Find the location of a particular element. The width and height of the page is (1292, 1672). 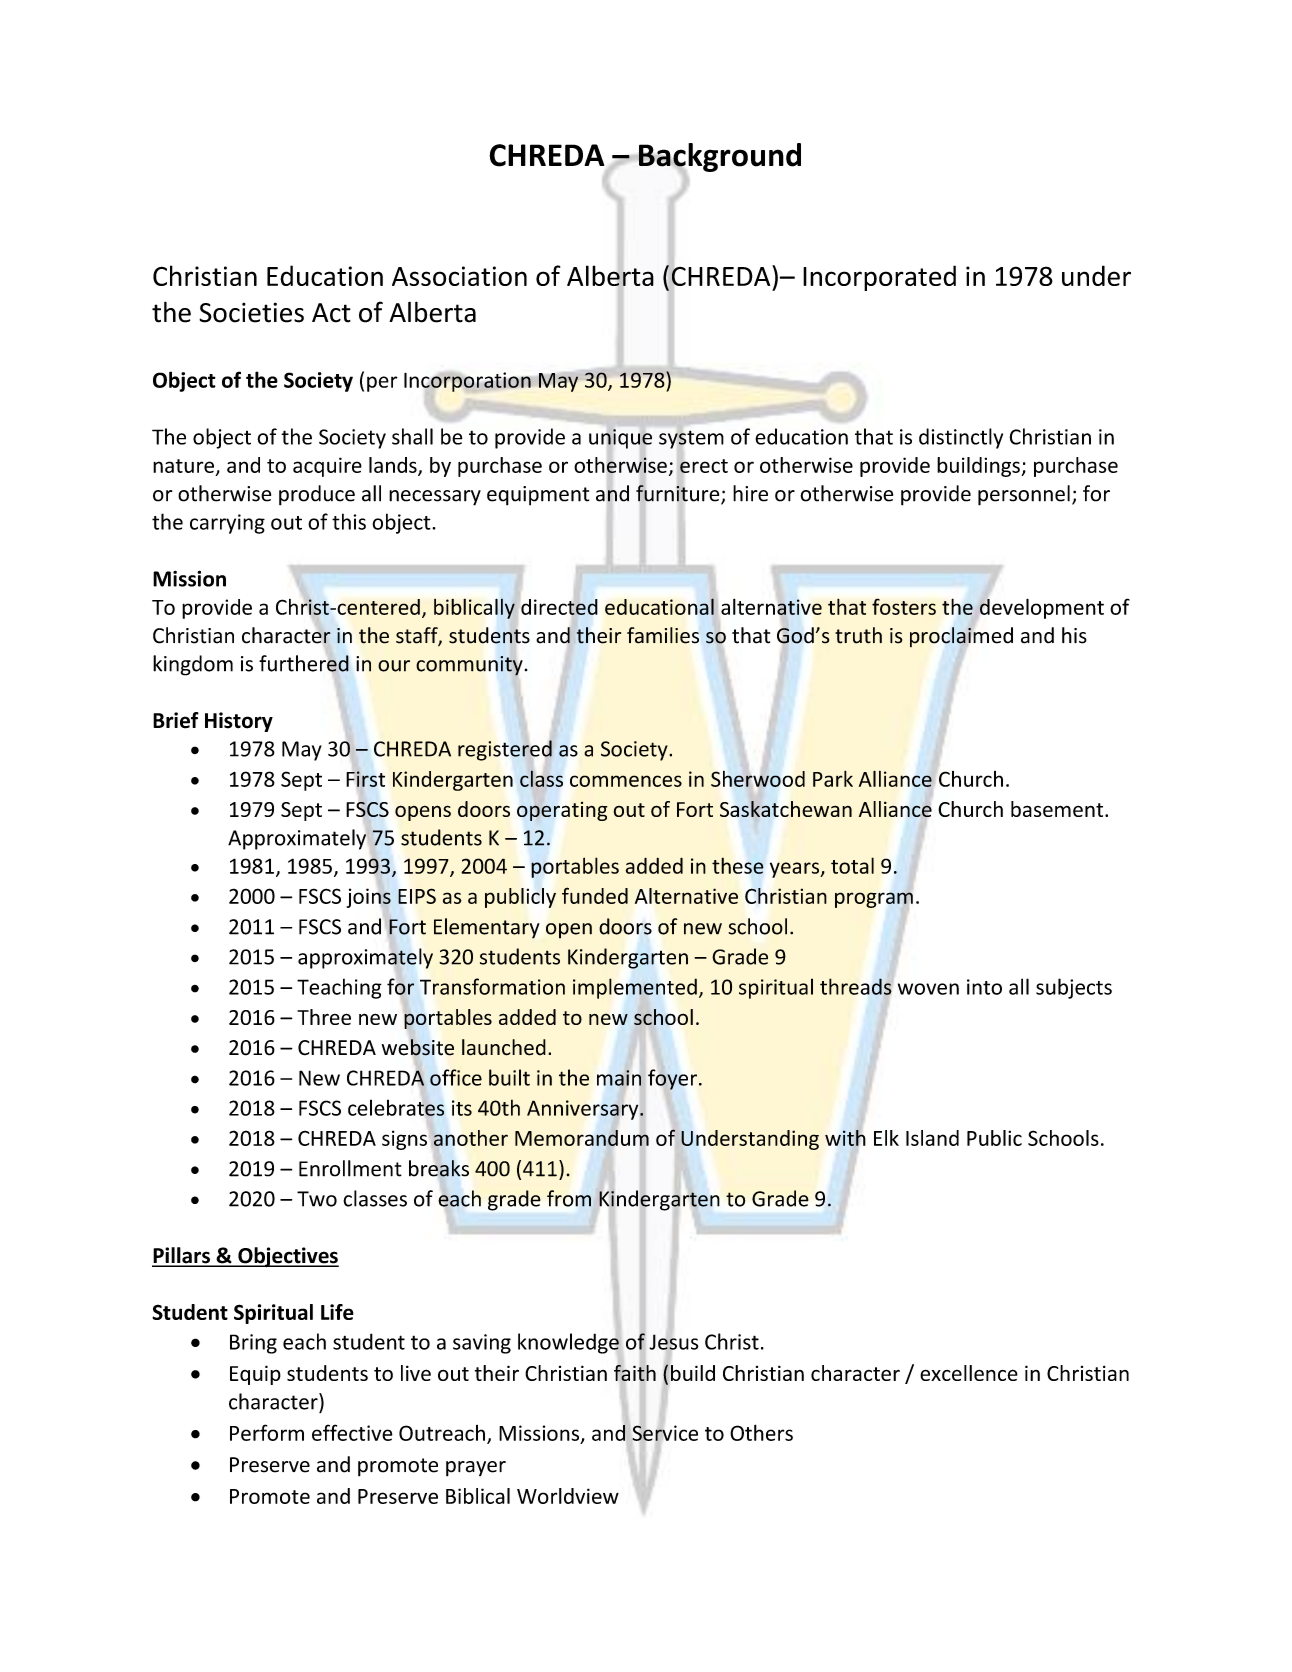

Incorporated is located at coordinates (879, 278).
